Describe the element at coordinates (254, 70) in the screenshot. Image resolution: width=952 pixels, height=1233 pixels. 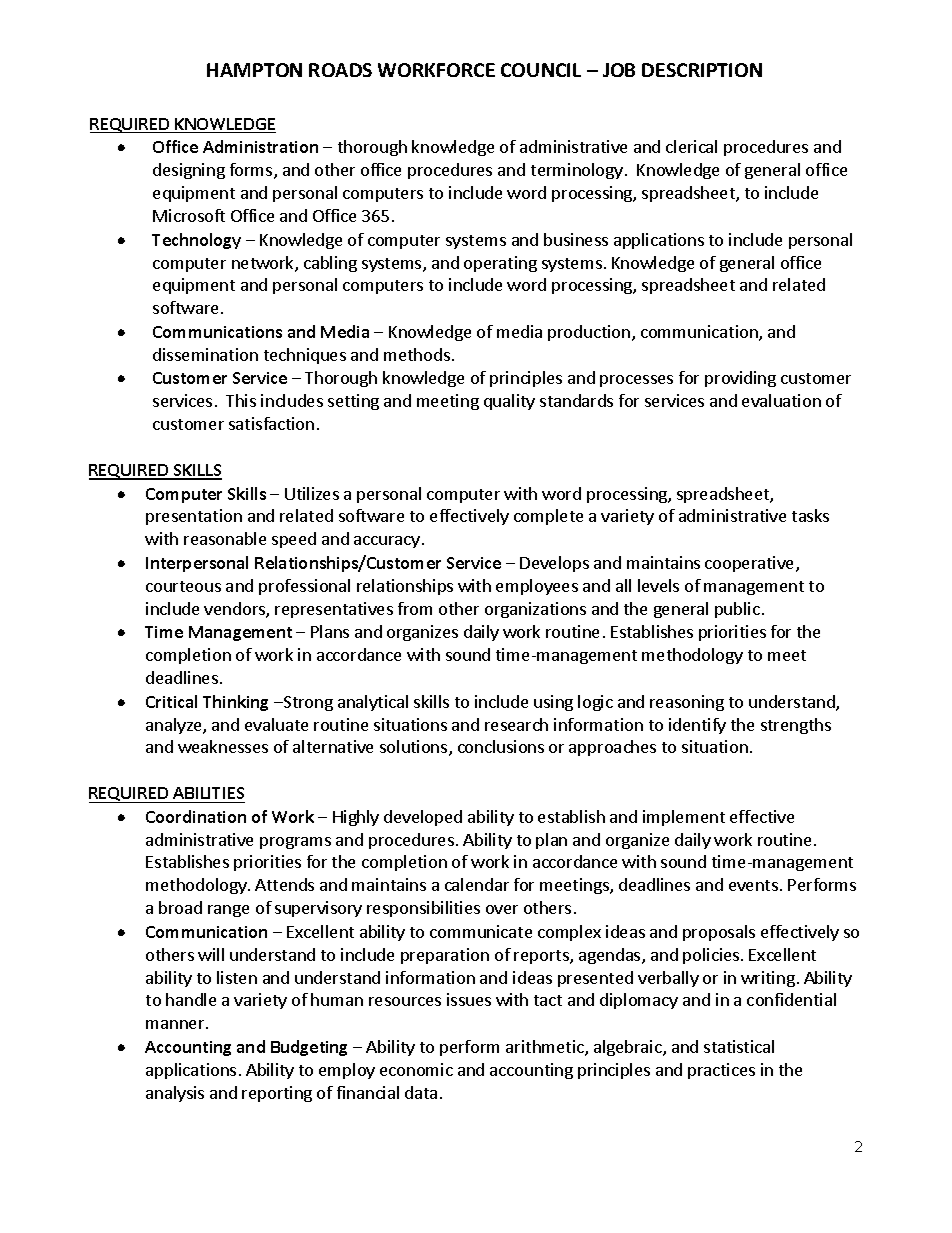
I see `HAMPTON` at that location.
